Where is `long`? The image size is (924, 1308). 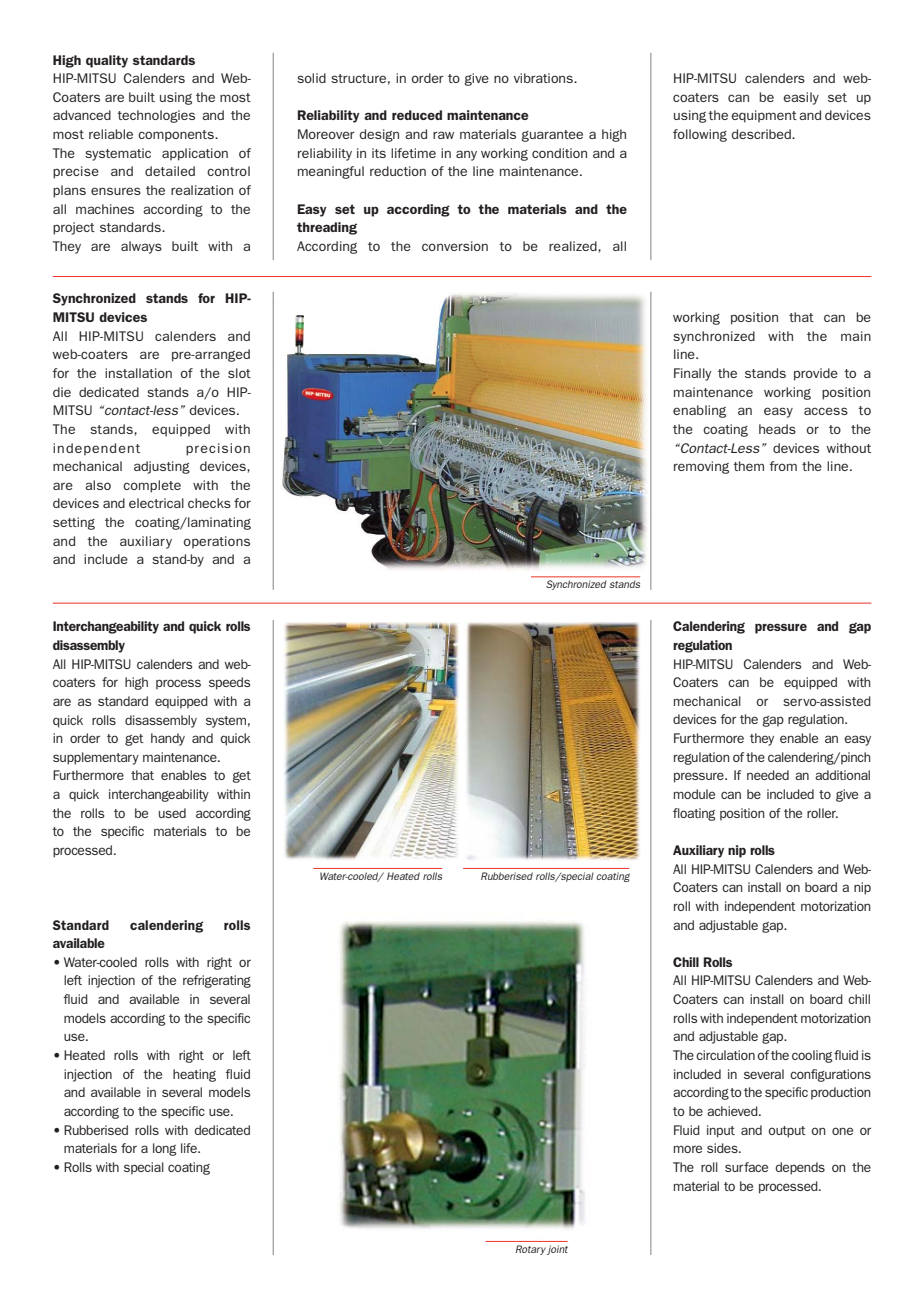
long is located at coordinates (165, 1149).
